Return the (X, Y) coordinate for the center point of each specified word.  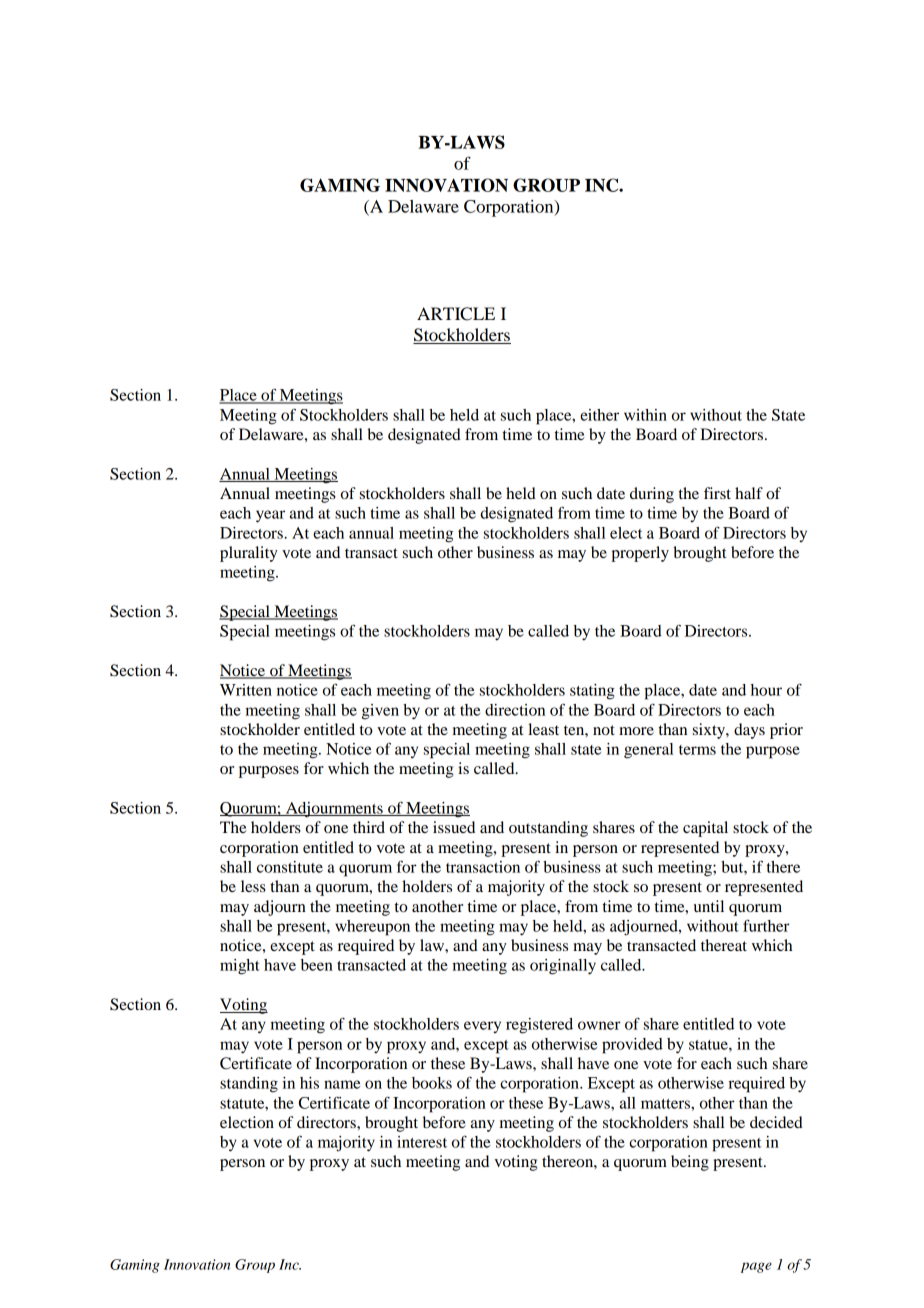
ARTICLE (456, 314)
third (369, 827)
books (432, 1083)
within (645, 415)
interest (422, 1142)
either (599, 415)
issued (454, 827)
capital (705, 829)
